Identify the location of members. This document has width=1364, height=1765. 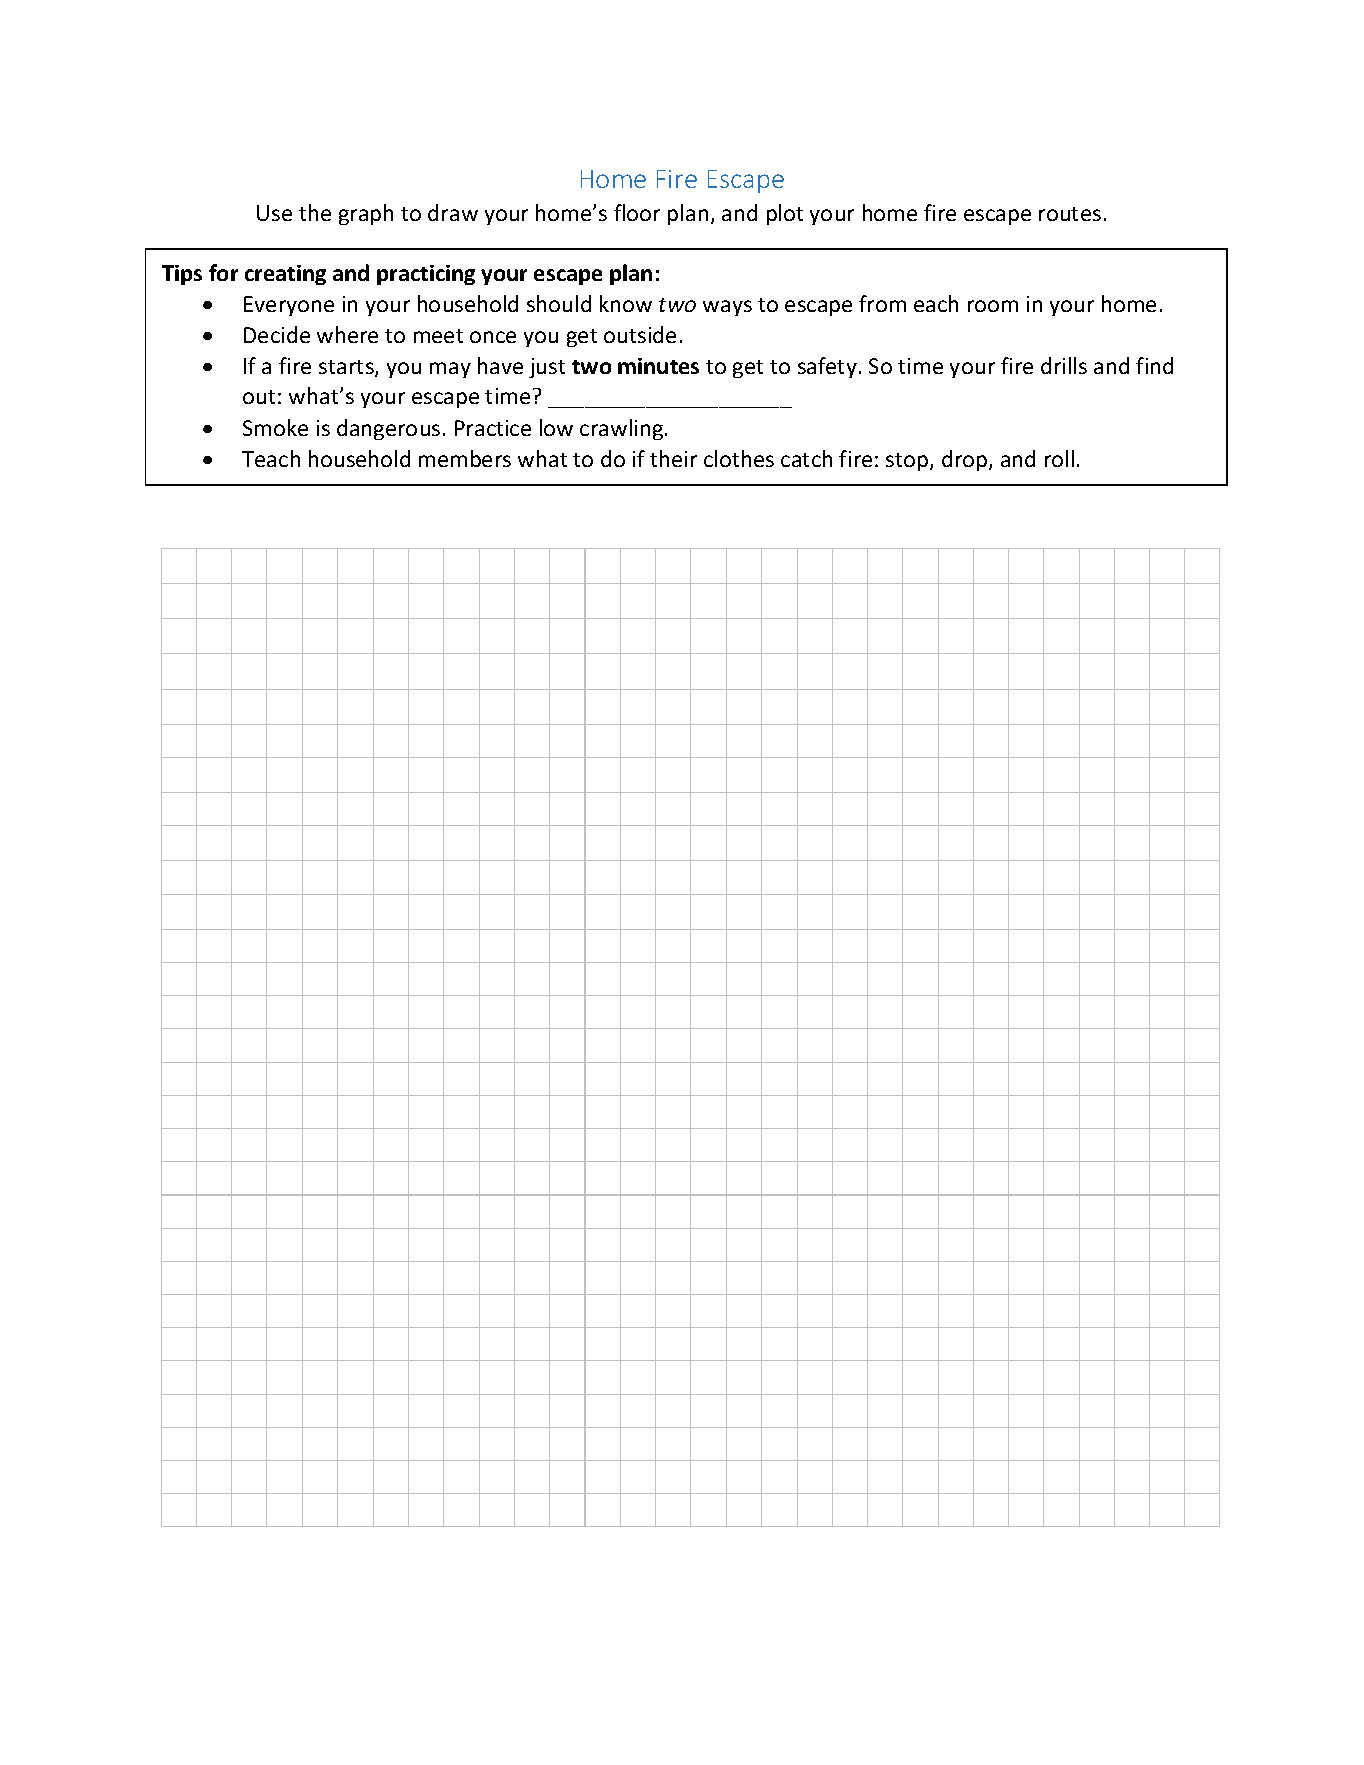
(465, 458).
